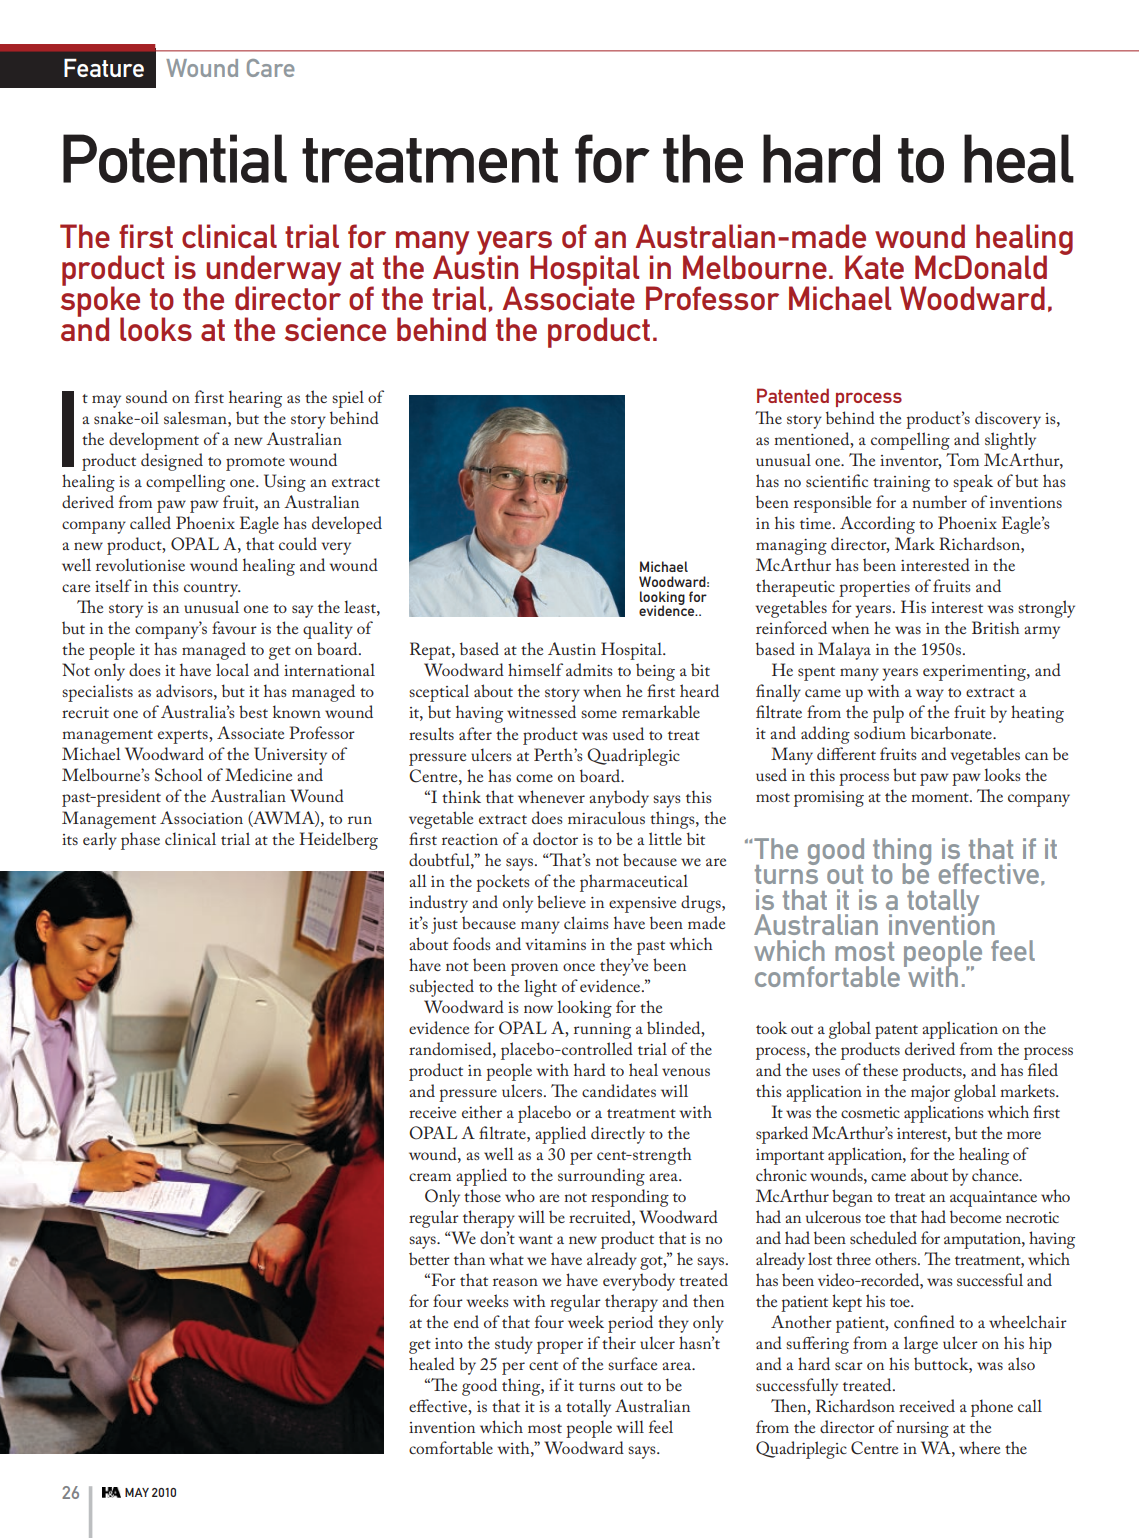  Describe the element at coordinates (599, 714) in the document. I see `some` at that location.
